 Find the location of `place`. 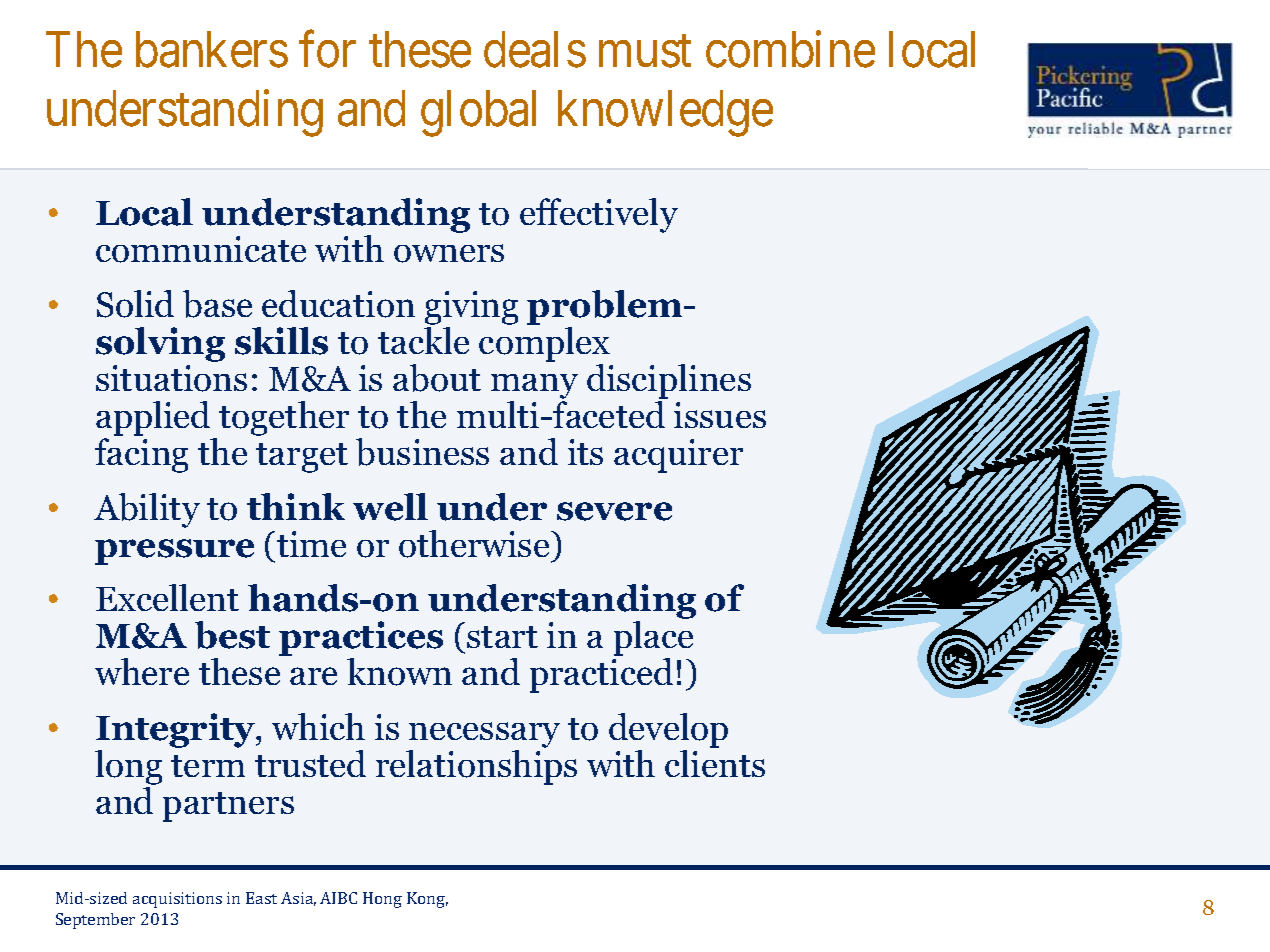

place is located at coordinates (653, 640).
